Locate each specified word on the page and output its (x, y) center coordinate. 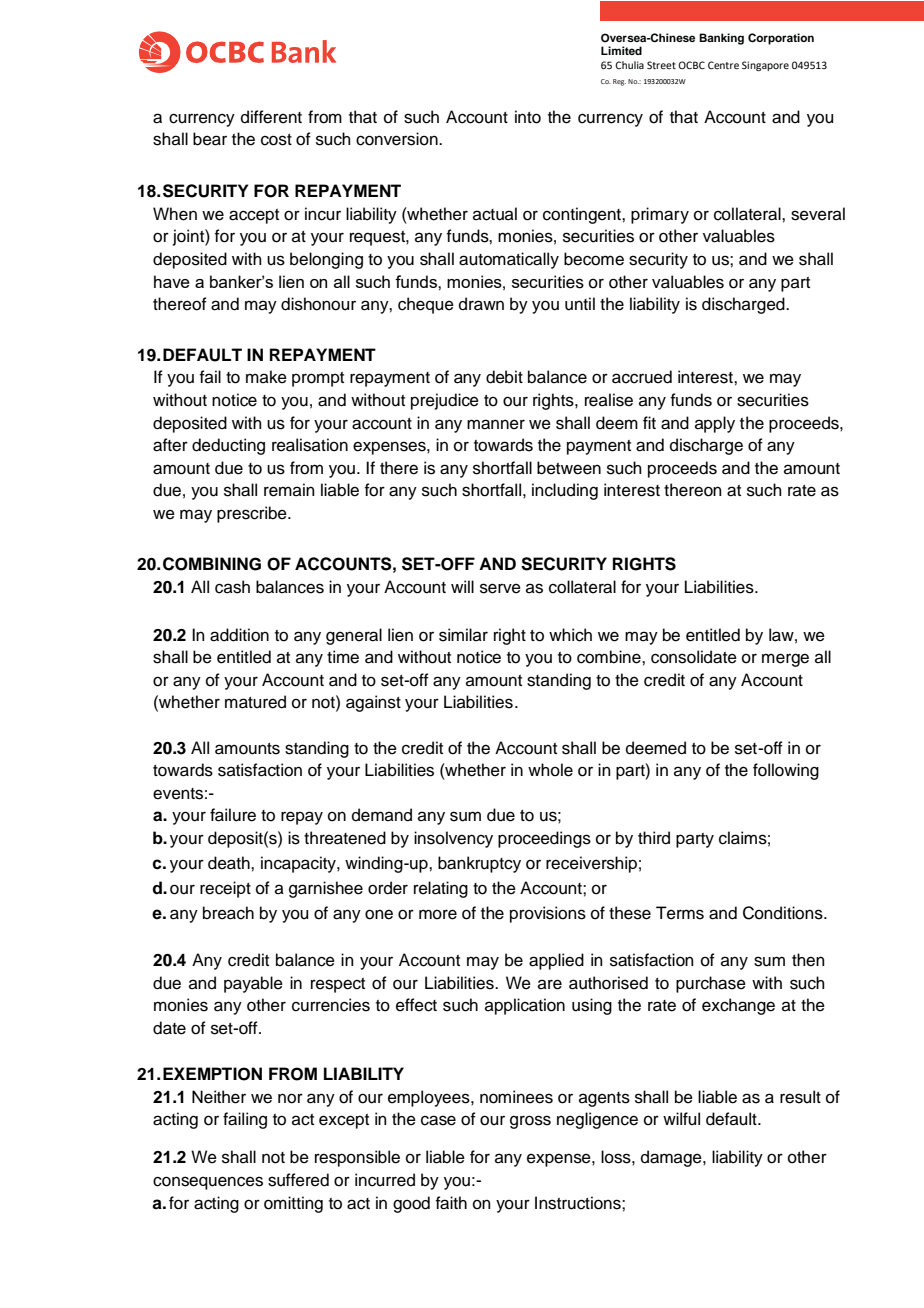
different (271, 117)
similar (463, 635)
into (528, 117)
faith (451, 1203)
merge (785, 660)
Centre (723, 65)
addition (239, 635)
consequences (208, 1183)
